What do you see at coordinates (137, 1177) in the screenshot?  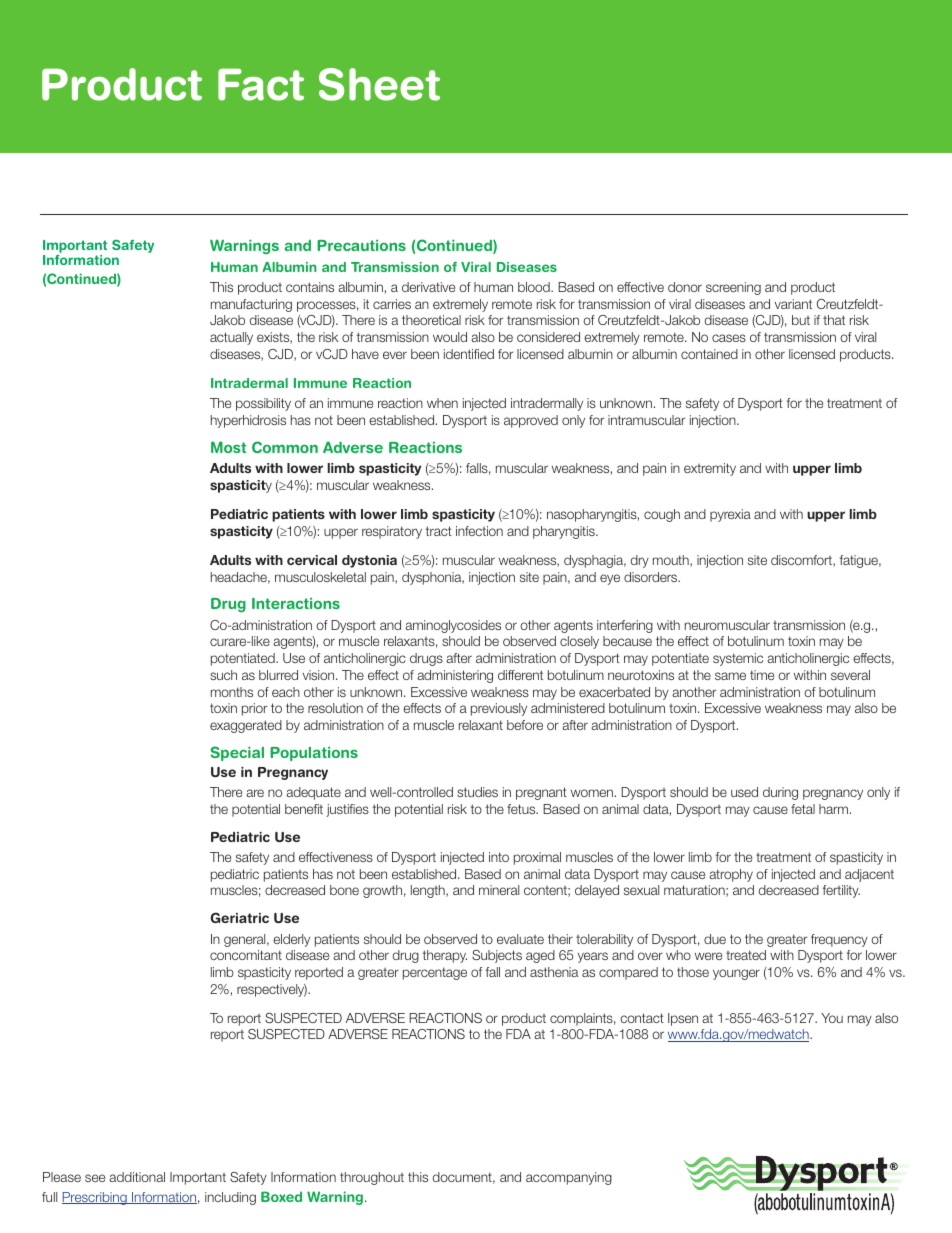 I see `additional` at bounding box center [137, 1177].
